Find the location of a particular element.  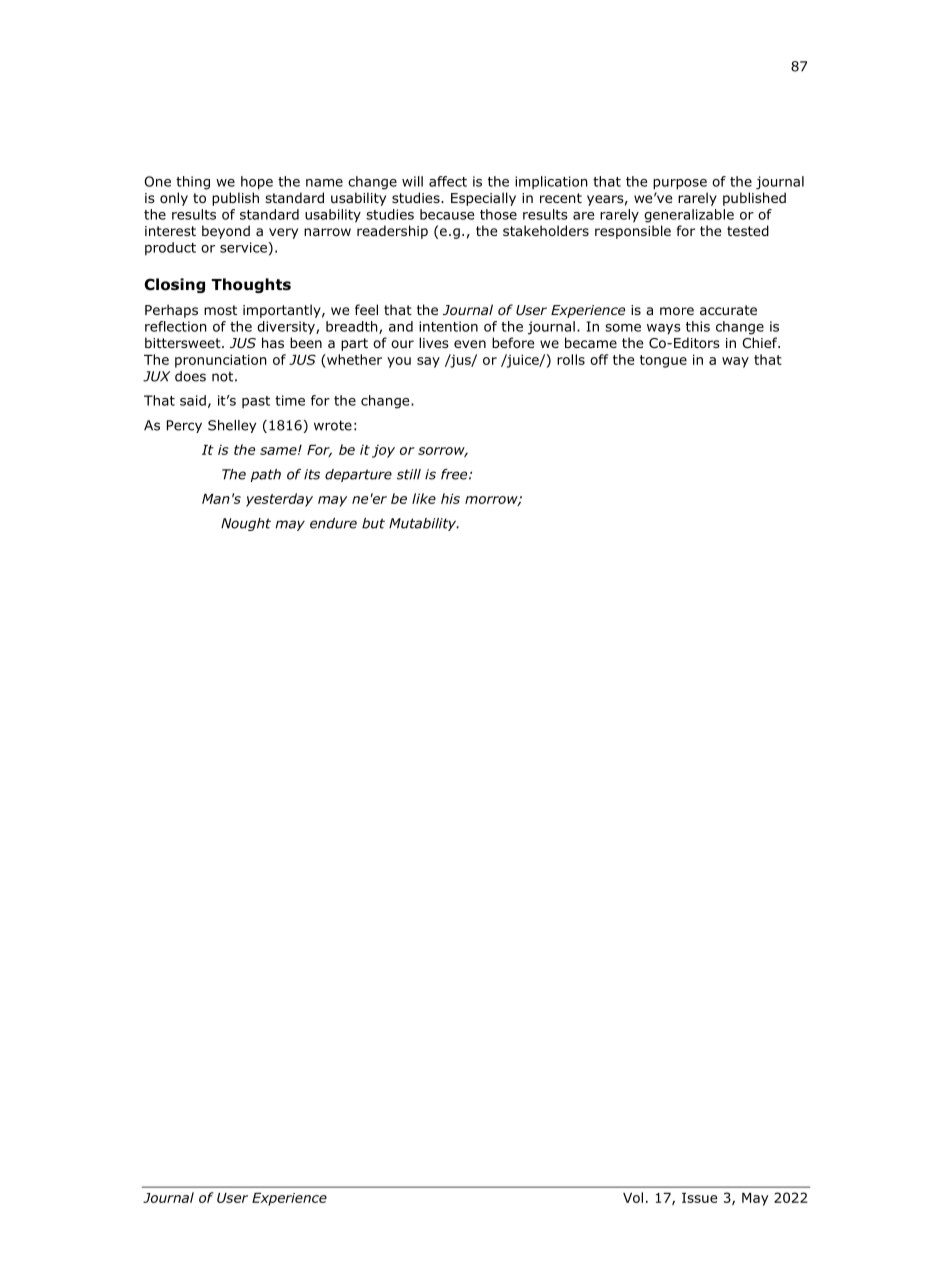

Vol is located at coordinates (633, 1197).
